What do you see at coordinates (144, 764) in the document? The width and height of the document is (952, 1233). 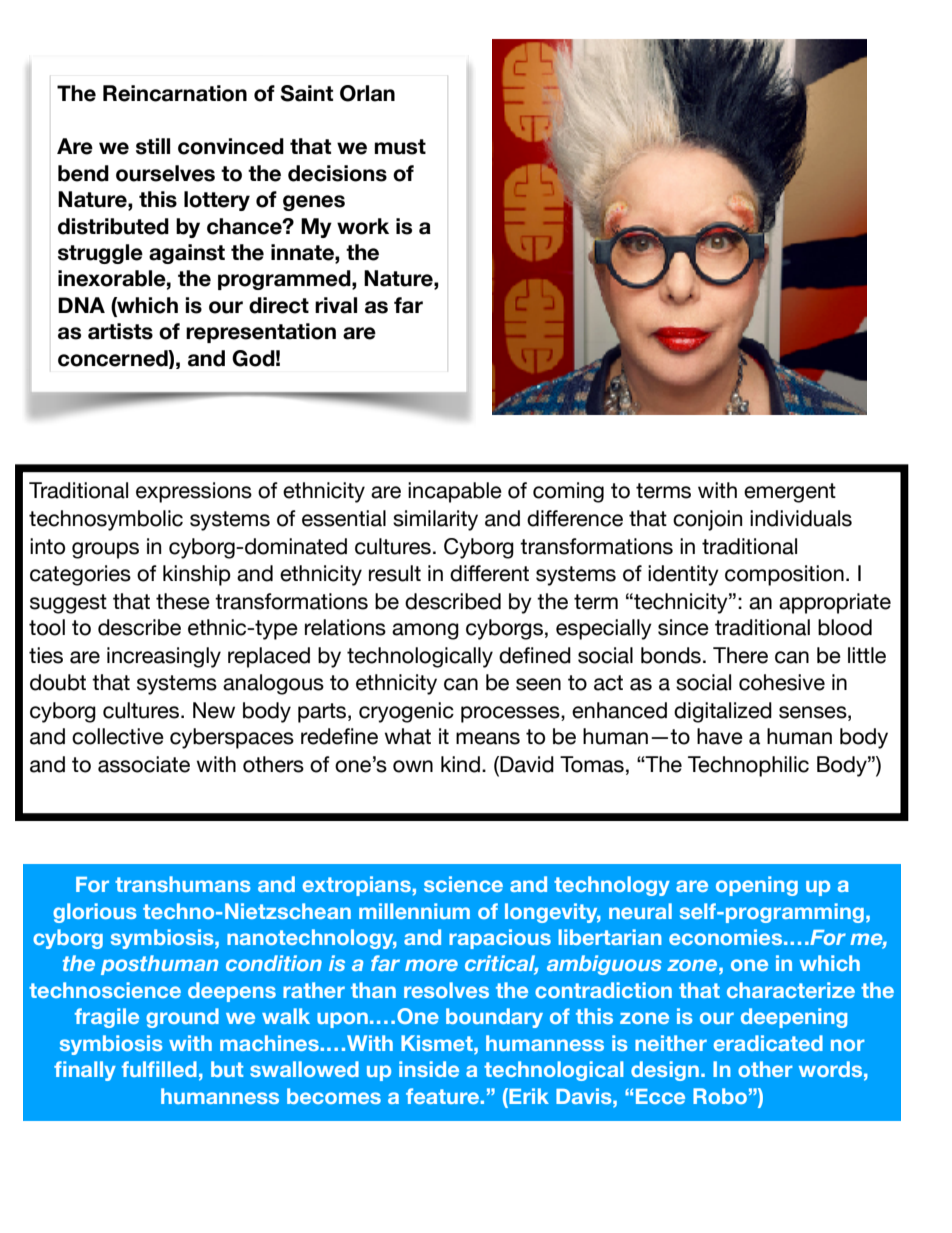 I see `associate` at bounding box center [144, 764].
